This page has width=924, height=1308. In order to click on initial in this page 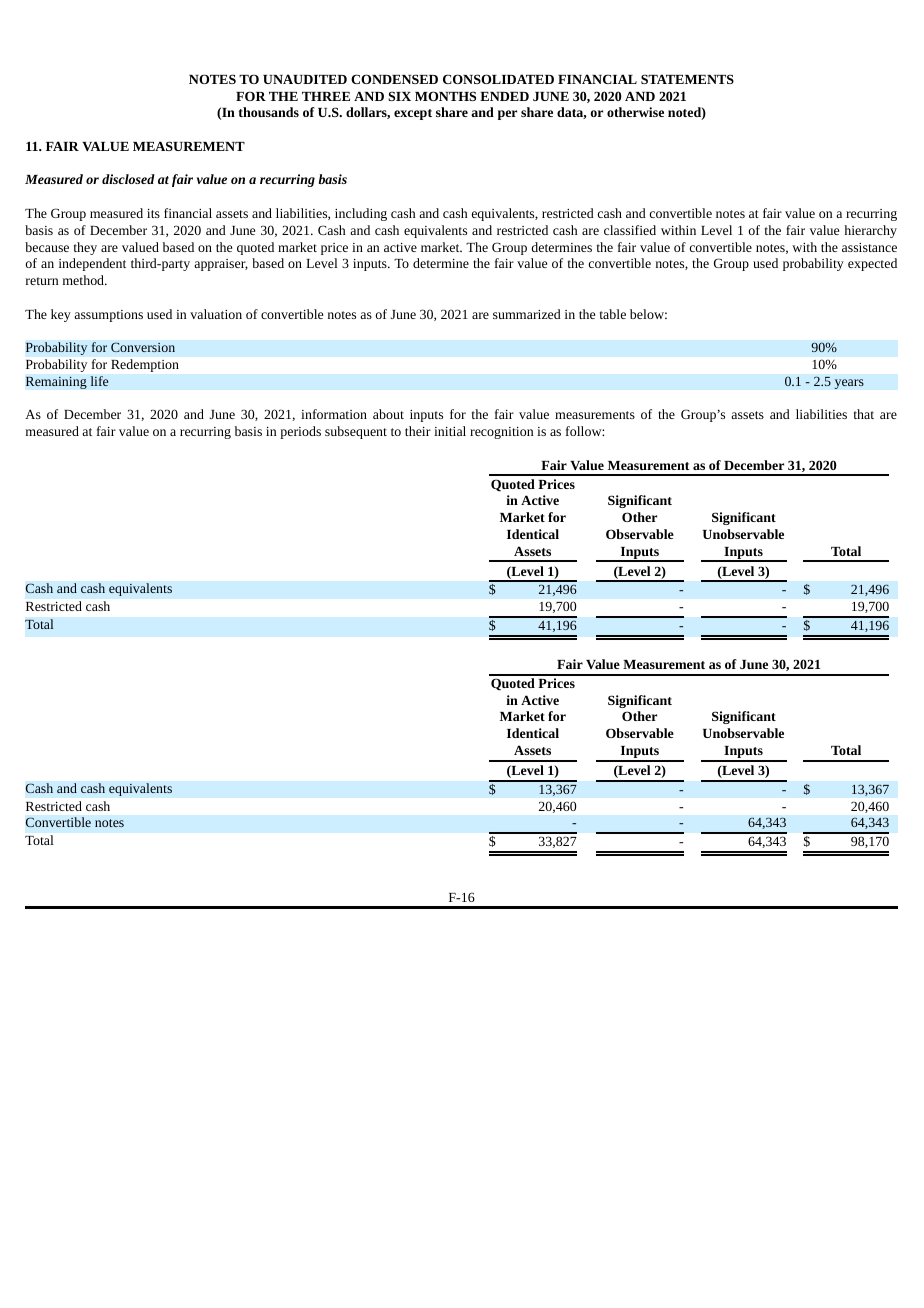, I will do `click(450, 431)`.
